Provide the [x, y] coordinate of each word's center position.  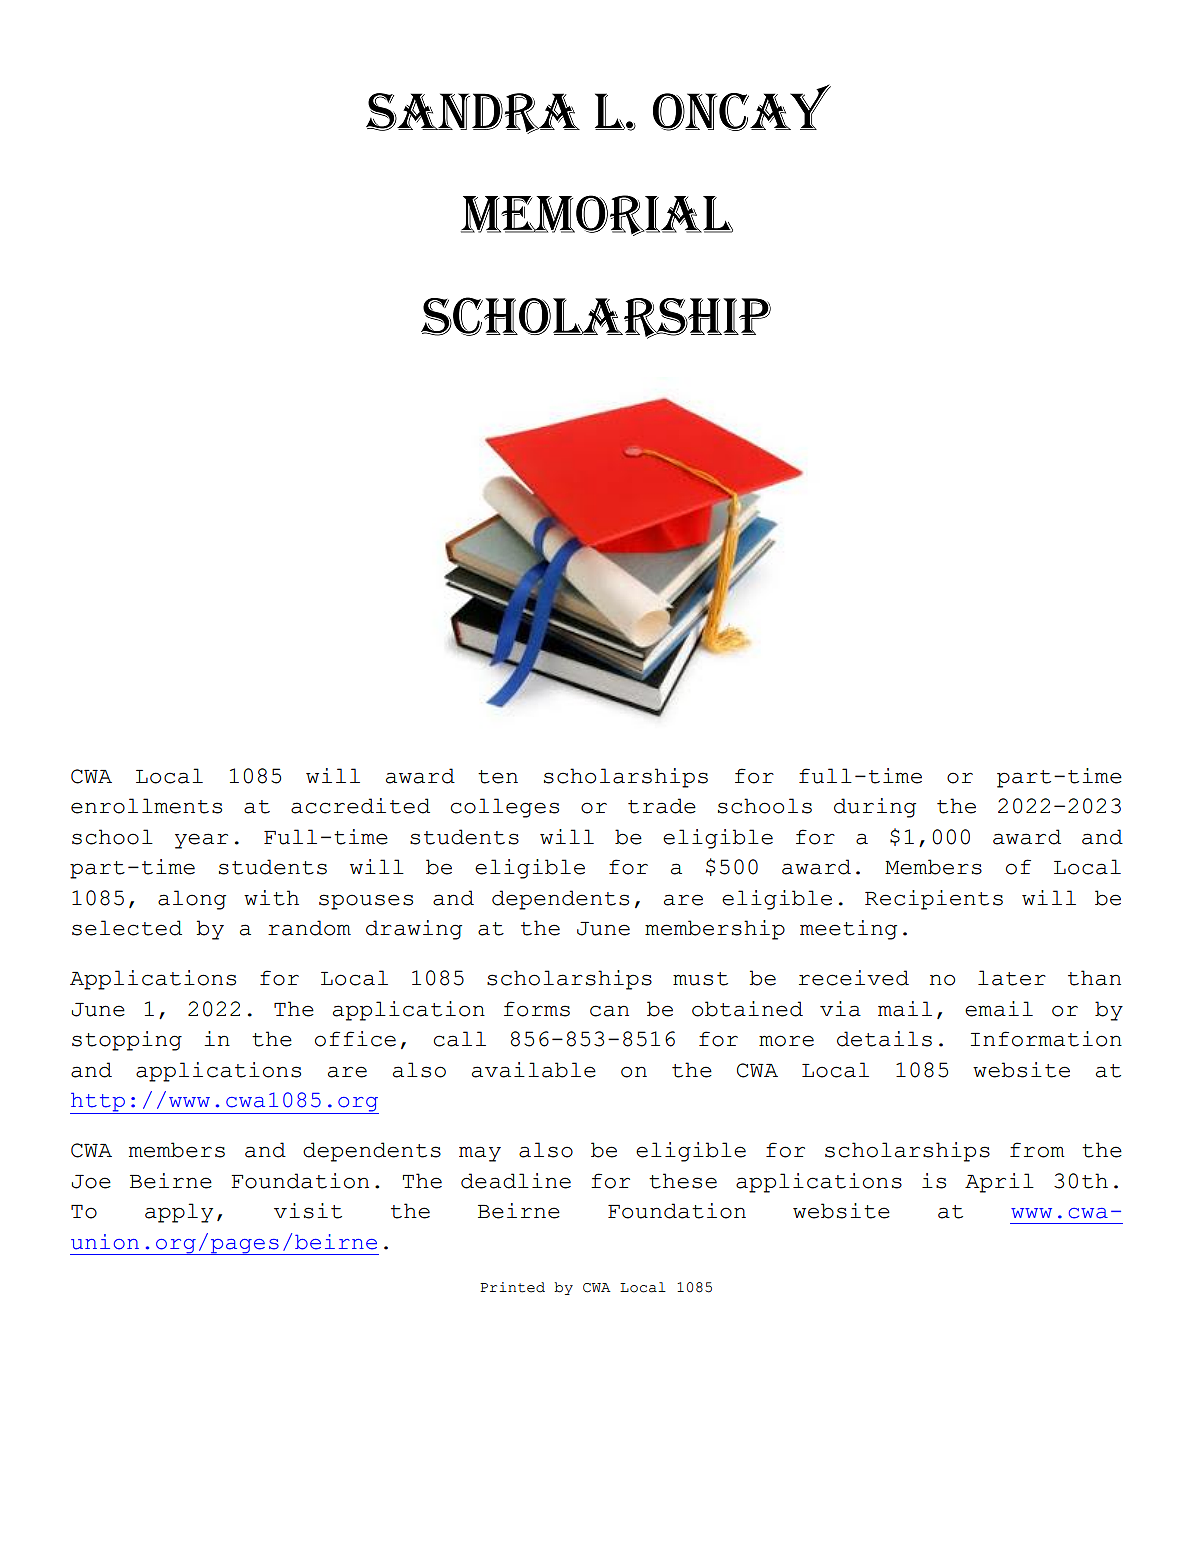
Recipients [934, 900]
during [875, 808]
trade [662, 806]
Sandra [473, 113]
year [201, 841]
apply [179, 1213]
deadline [516, 1181]
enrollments [146, 806]
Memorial [597, 215]
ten [498, 777]
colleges [505, 808]
